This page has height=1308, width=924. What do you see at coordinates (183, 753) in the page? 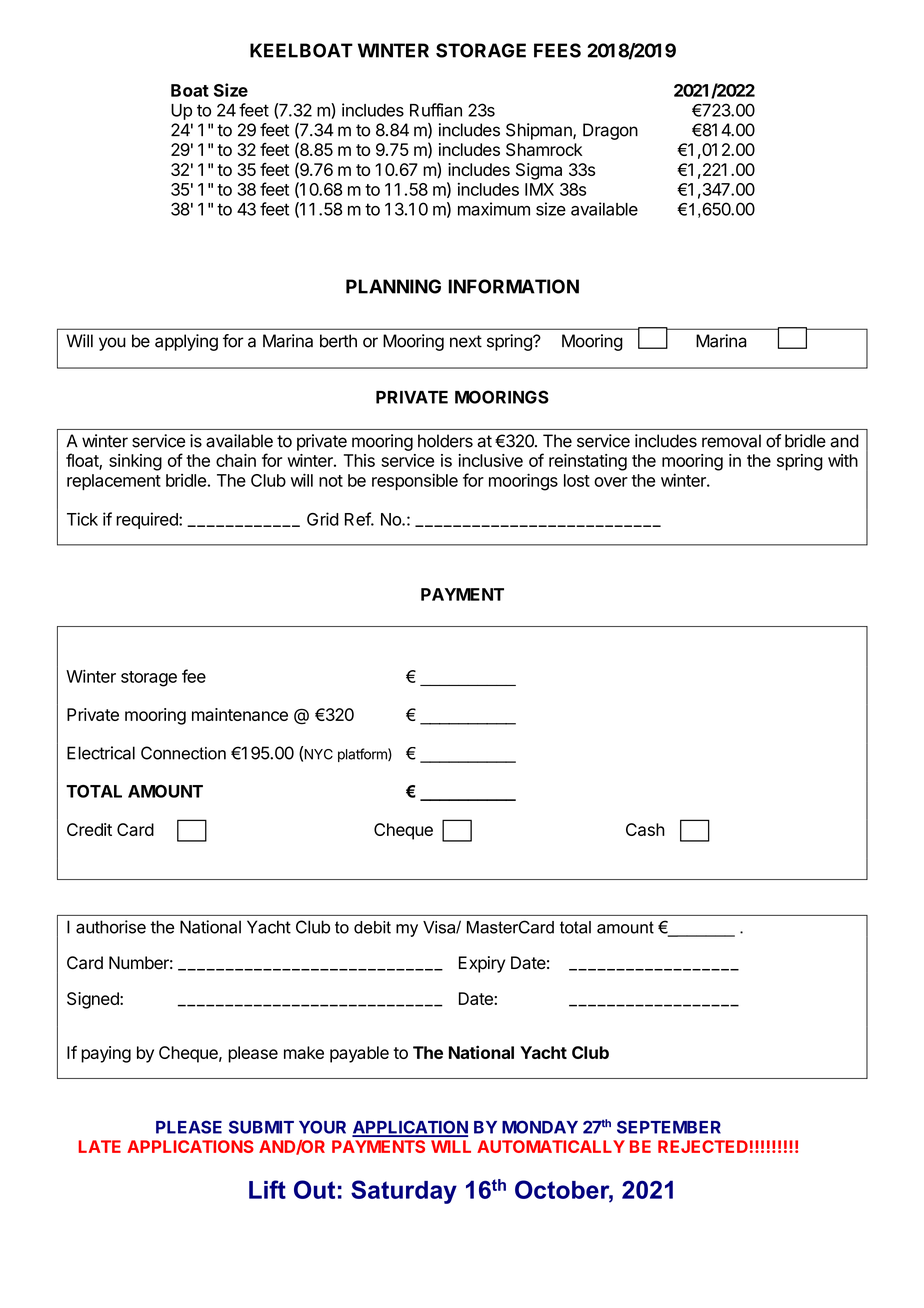
I see `Connection` at bounding box center [183, 753].
